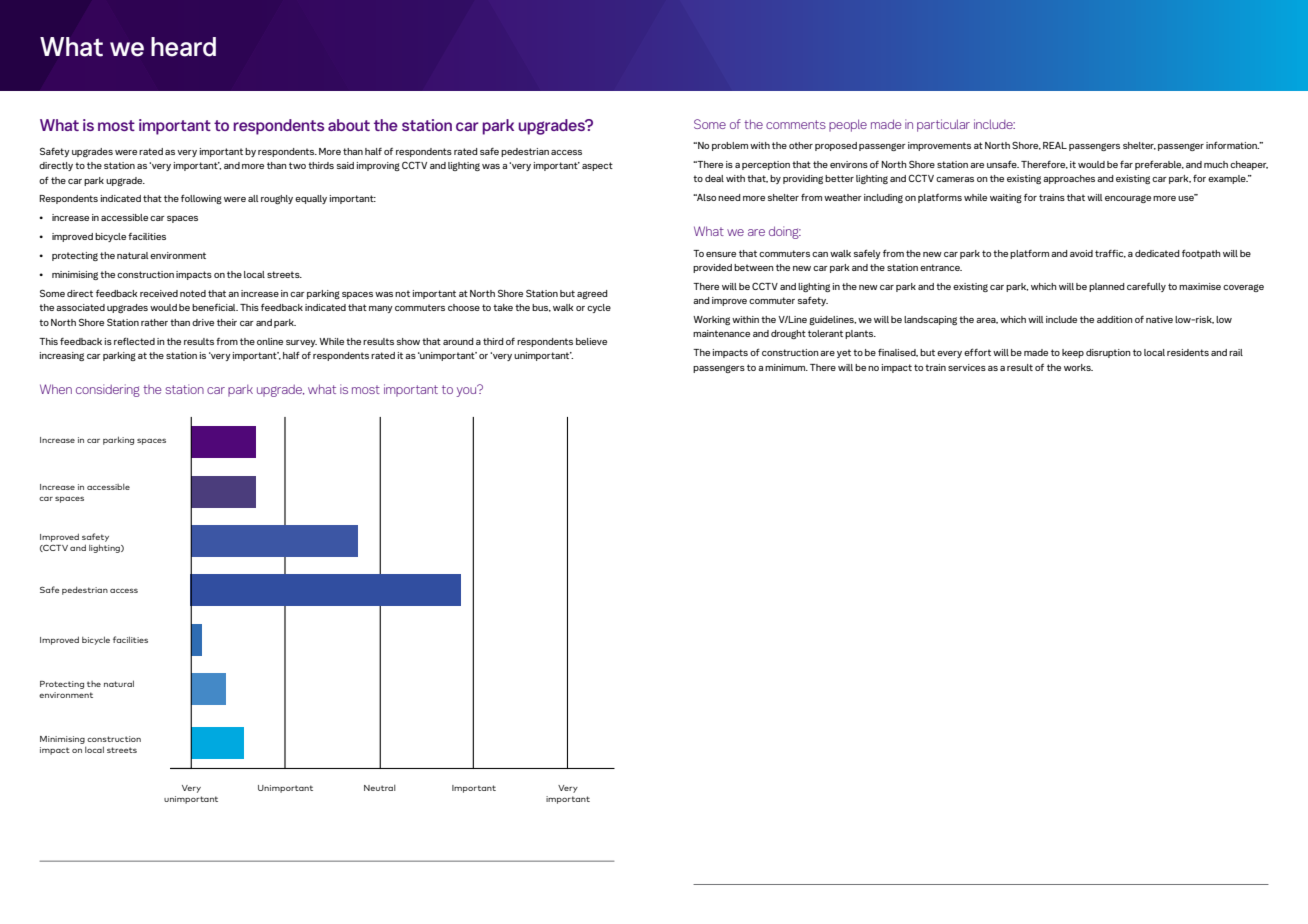 The height and width of the image is (924, 1308). I want to click on services, so click(967, 367).
